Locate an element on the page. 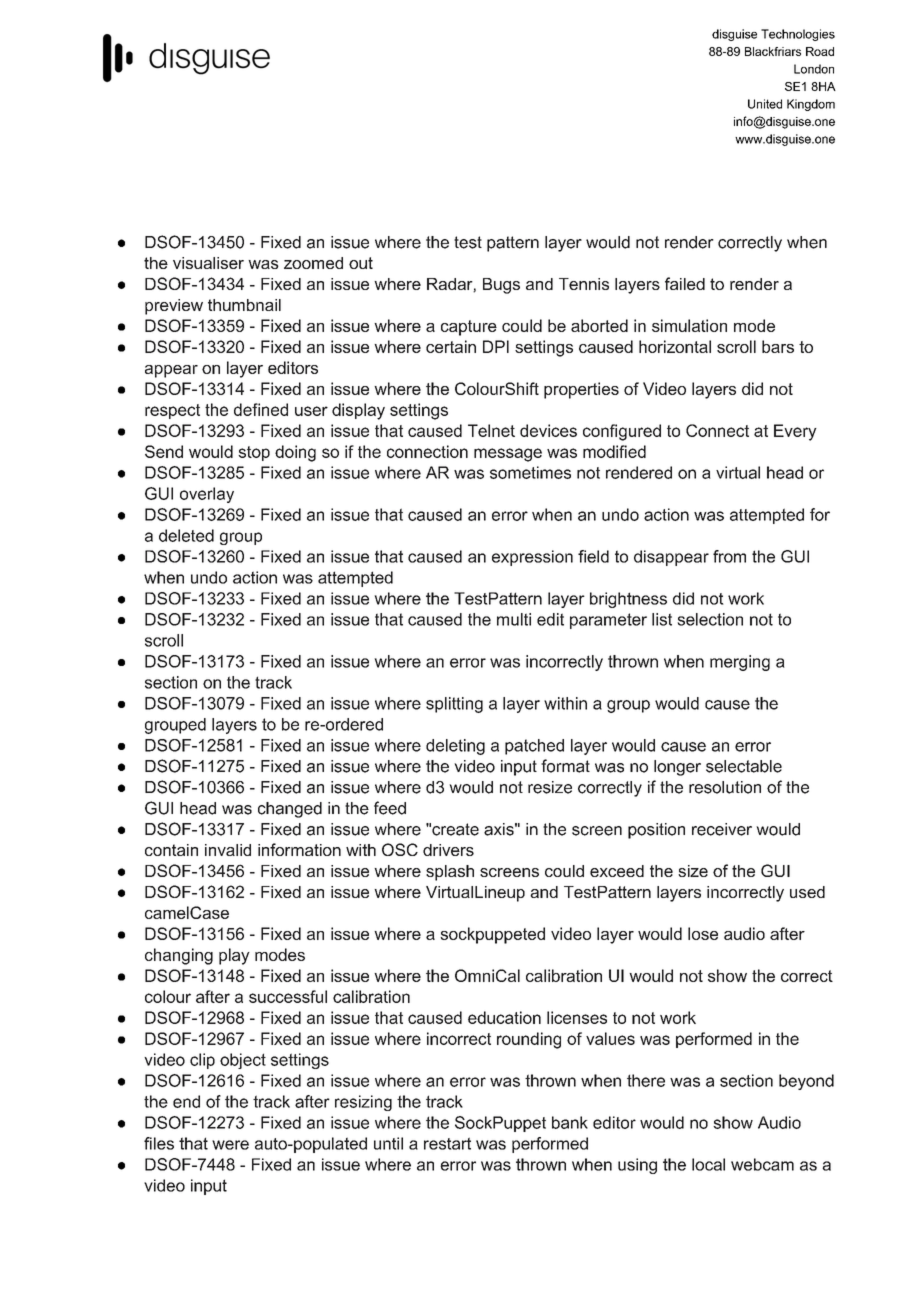  Bugs is located at coordinates (501, 286).
